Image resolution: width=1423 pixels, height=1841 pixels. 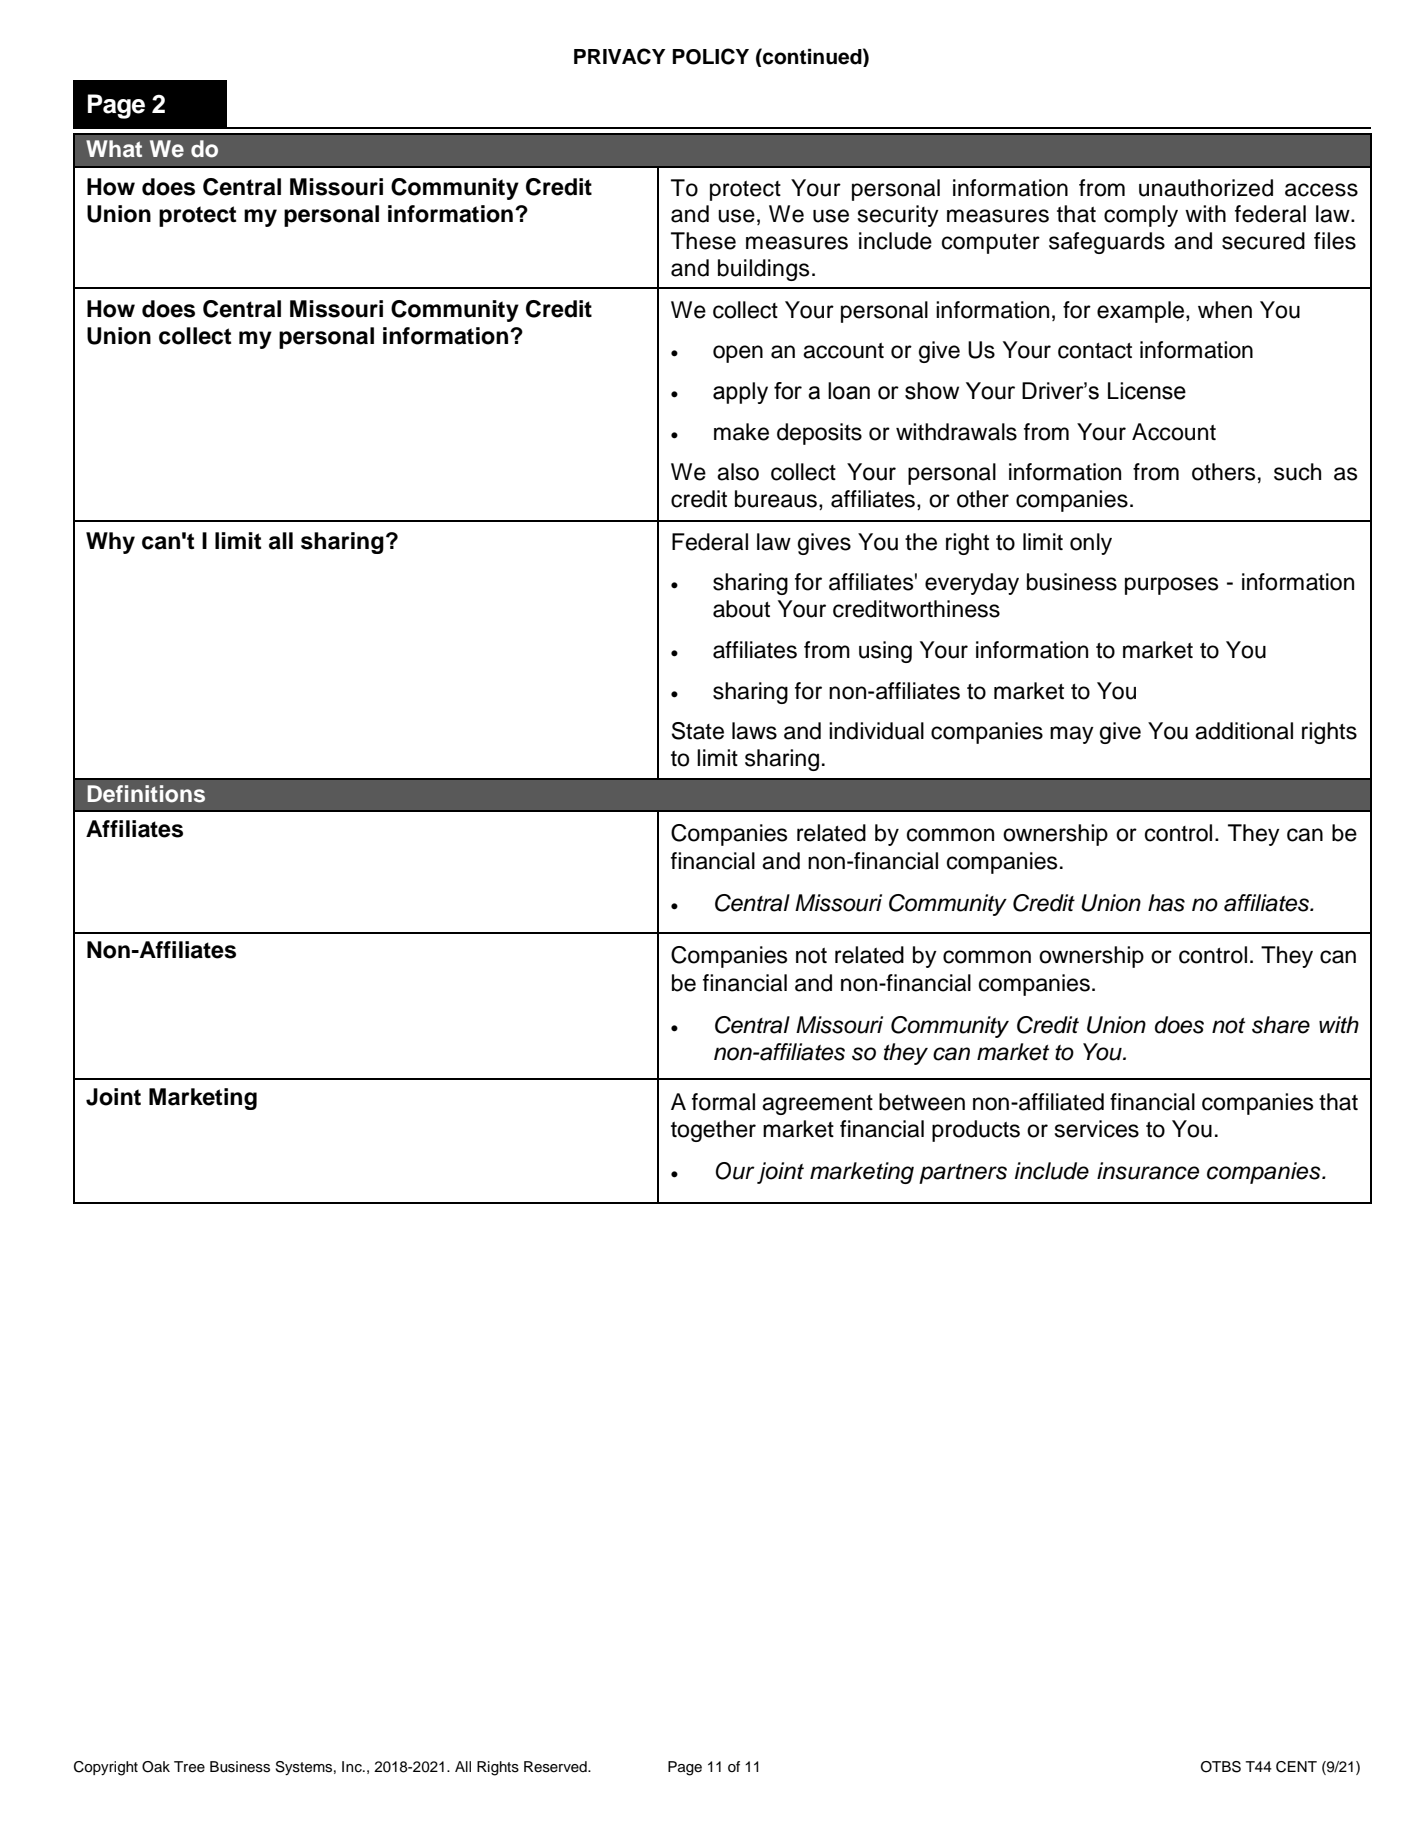 What do you see at coordinates (189, 1767) in the page?
I see `Tree` at bounding box center [189, 1767].
